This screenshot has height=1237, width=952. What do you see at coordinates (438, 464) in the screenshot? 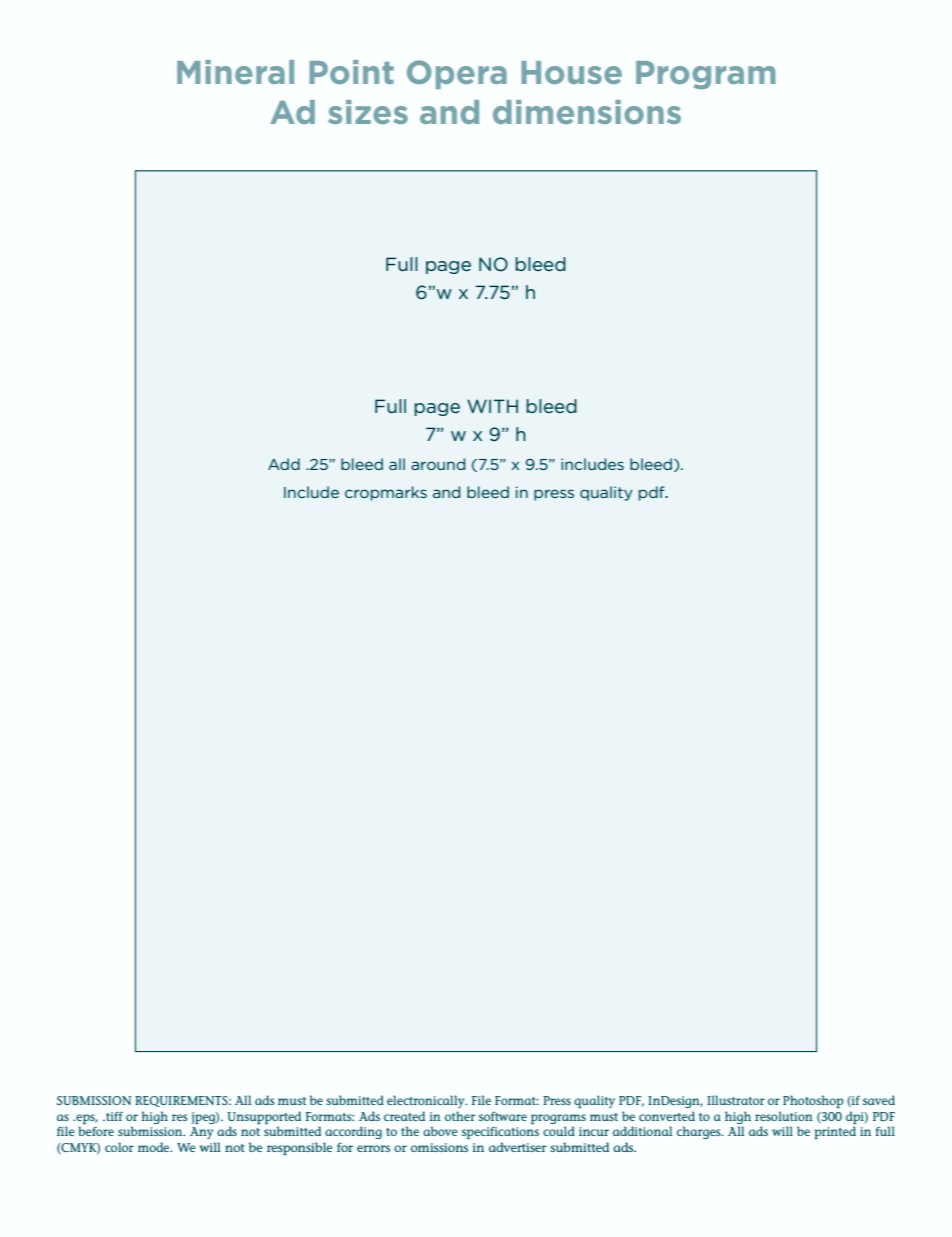
I see `around` at bounding box center [438, 464].
